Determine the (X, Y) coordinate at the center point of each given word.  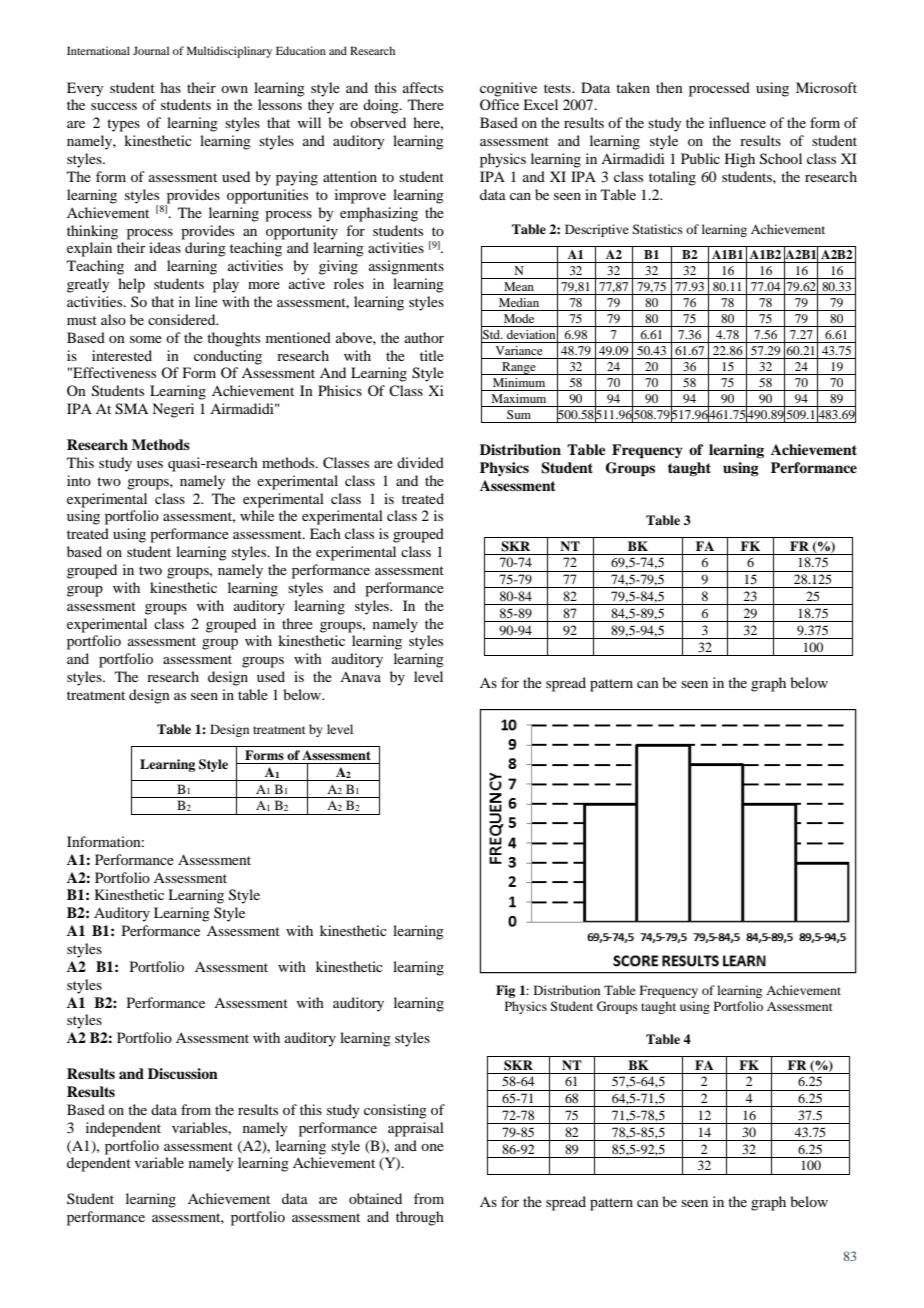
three (297, 623)
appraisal (416, 1129)
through (420, 1218)
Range (519, 368)
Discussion (183, 1074)
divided (420, 462)
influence (737, 122)
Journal (151, 50)
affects (423, 87)
